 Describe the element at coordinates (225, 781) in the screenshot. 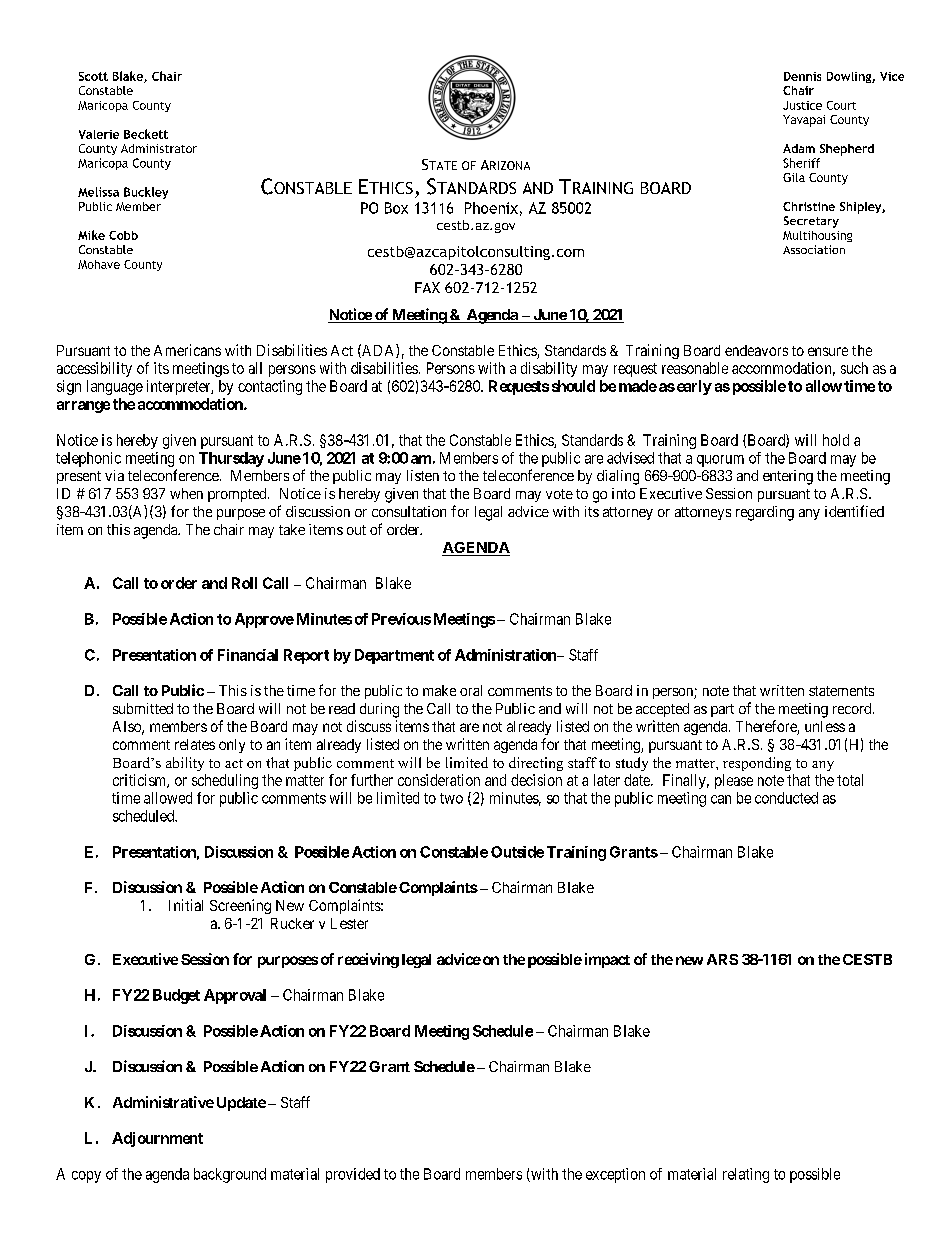

I see `scheduling` at that location.
